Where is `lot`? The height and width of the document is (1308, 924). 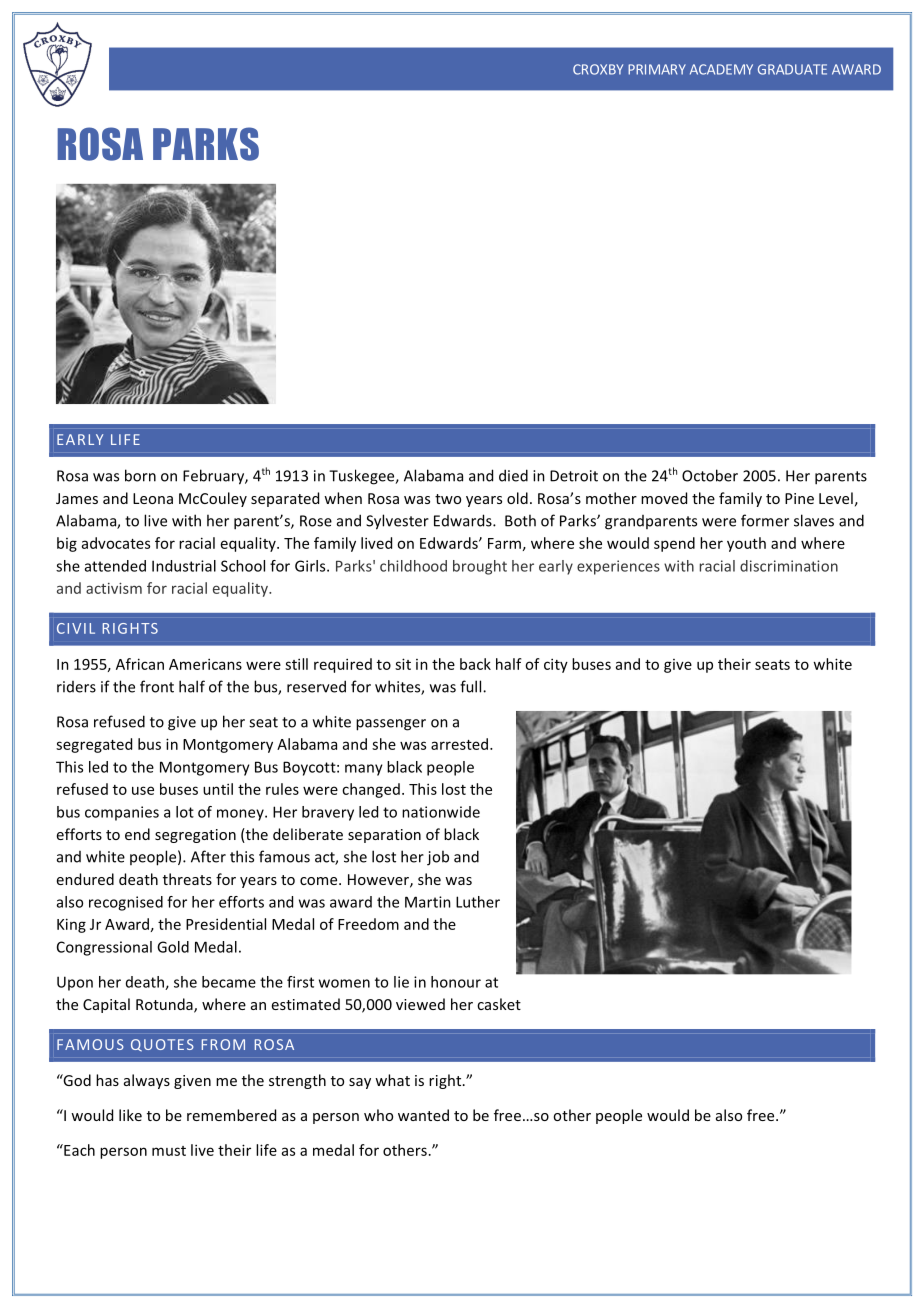 lot is located at coordinates (185, 812).
